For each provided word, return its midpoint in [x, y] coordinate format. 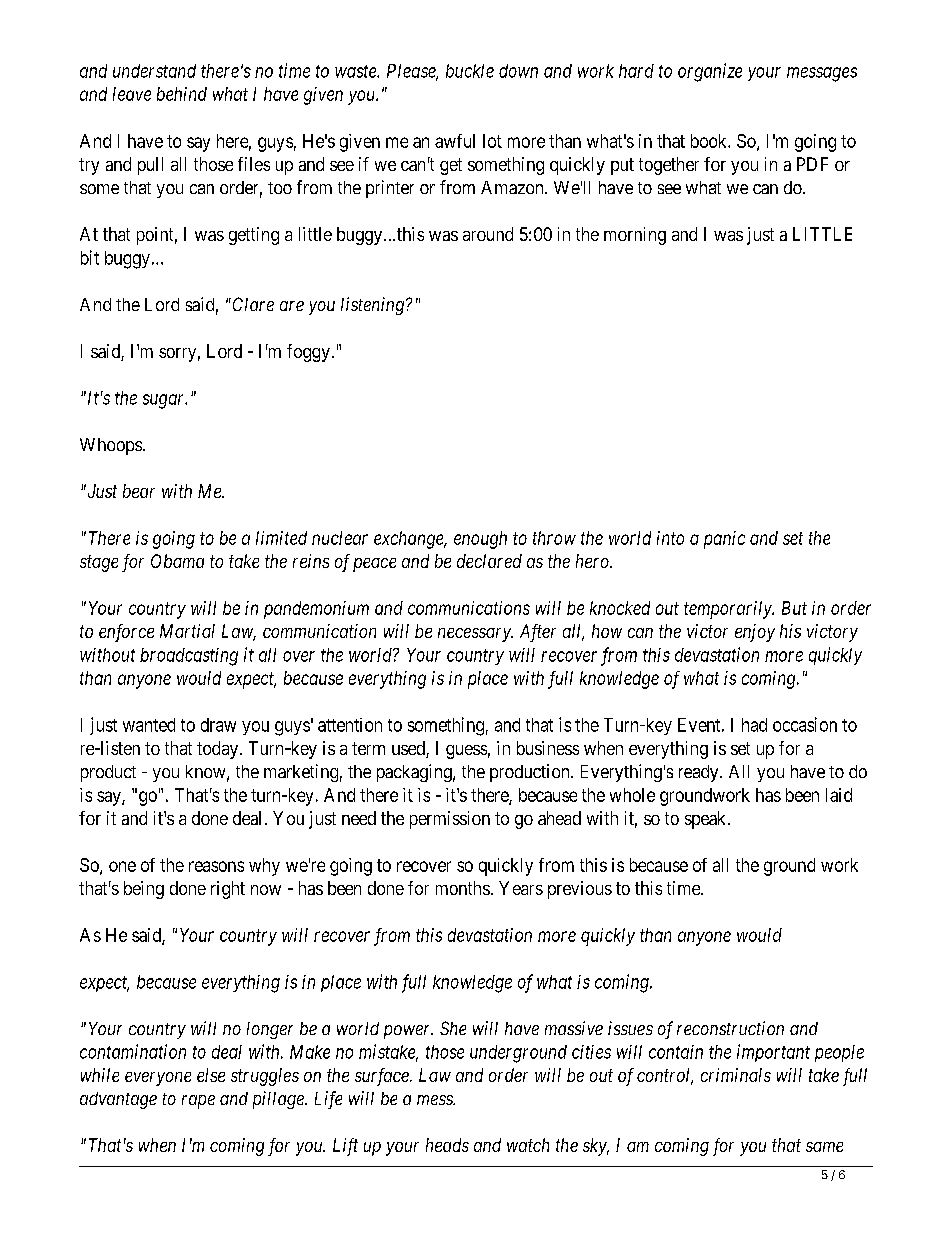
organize [710, 72]
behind [182, 94]
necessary [475, 635]
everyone [158, 1079]
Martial [187, 631]
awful [455, 141]
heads [447, 1145]
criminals [736, 1075]
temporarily [729, 610]
